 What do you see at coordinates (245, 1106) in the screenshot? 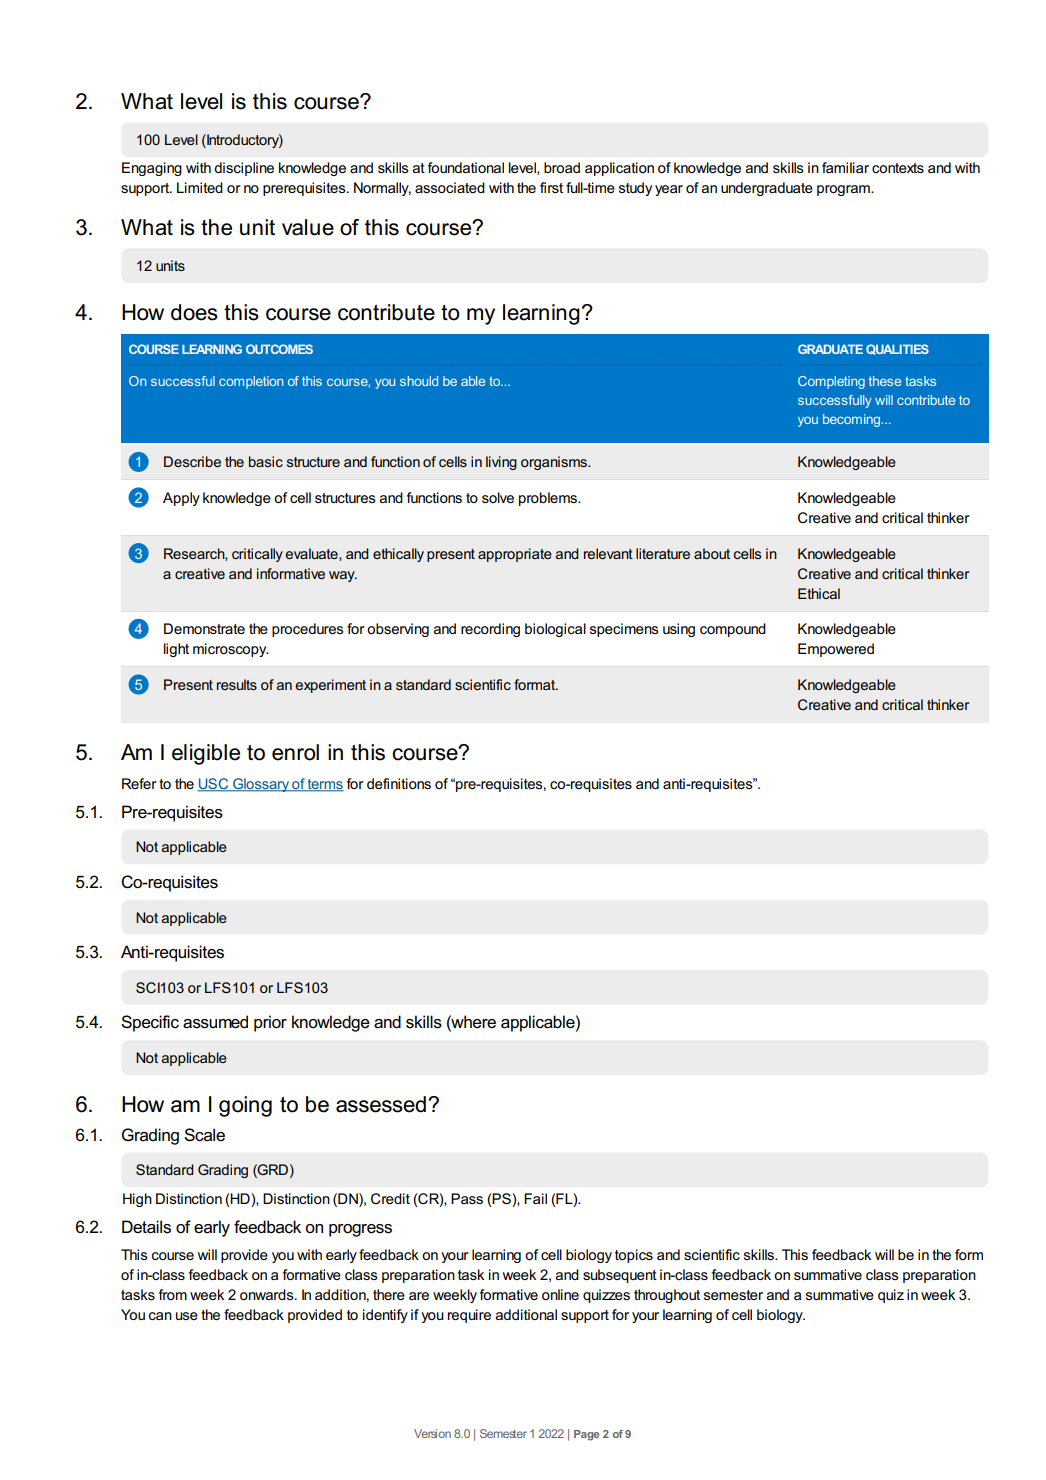
I see `going` at bounding box center [245, 1106].
